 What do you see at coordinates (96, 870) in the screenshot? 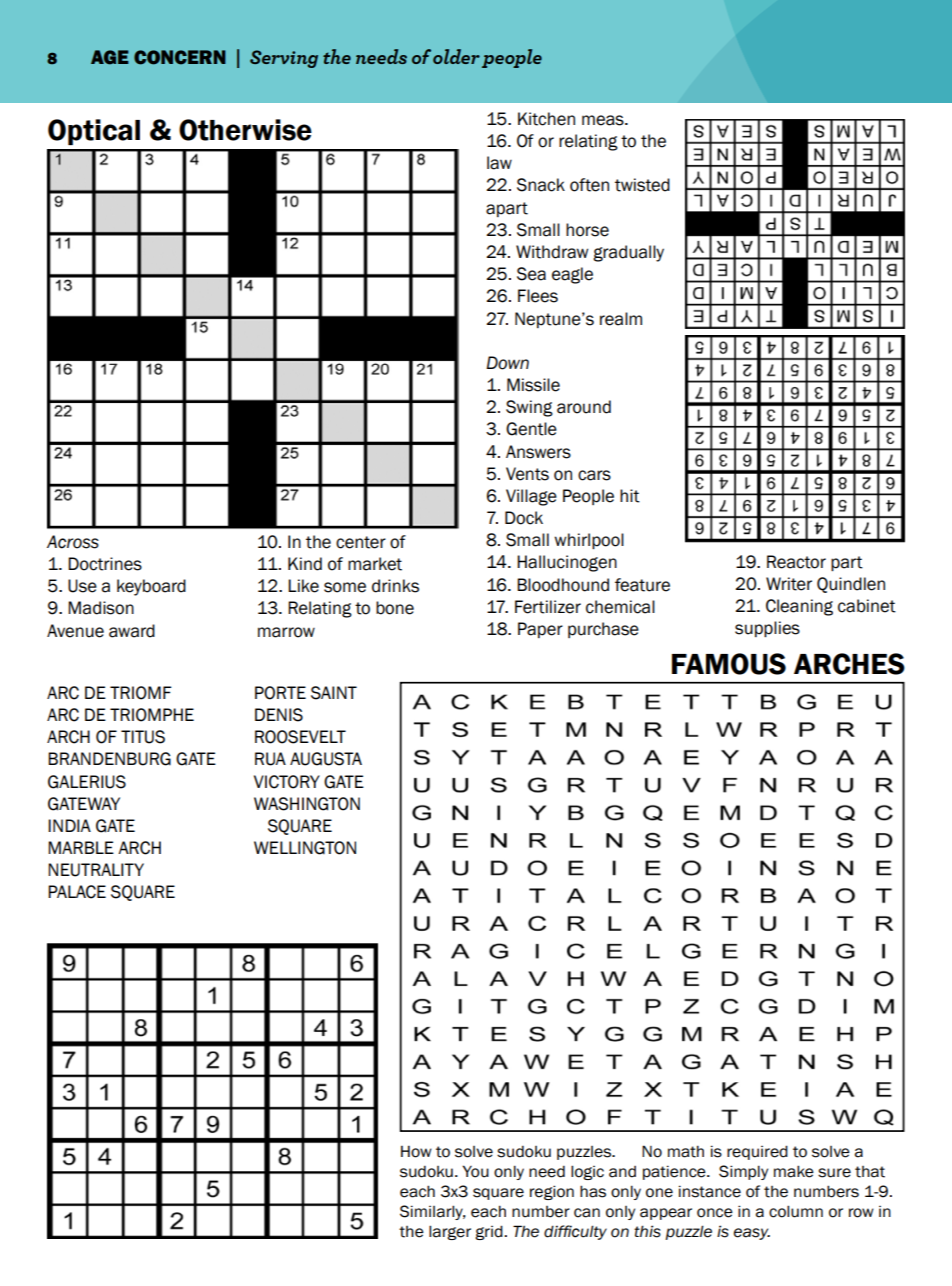
I see `NEUTRALITY` at bounding box center [96, 870].
